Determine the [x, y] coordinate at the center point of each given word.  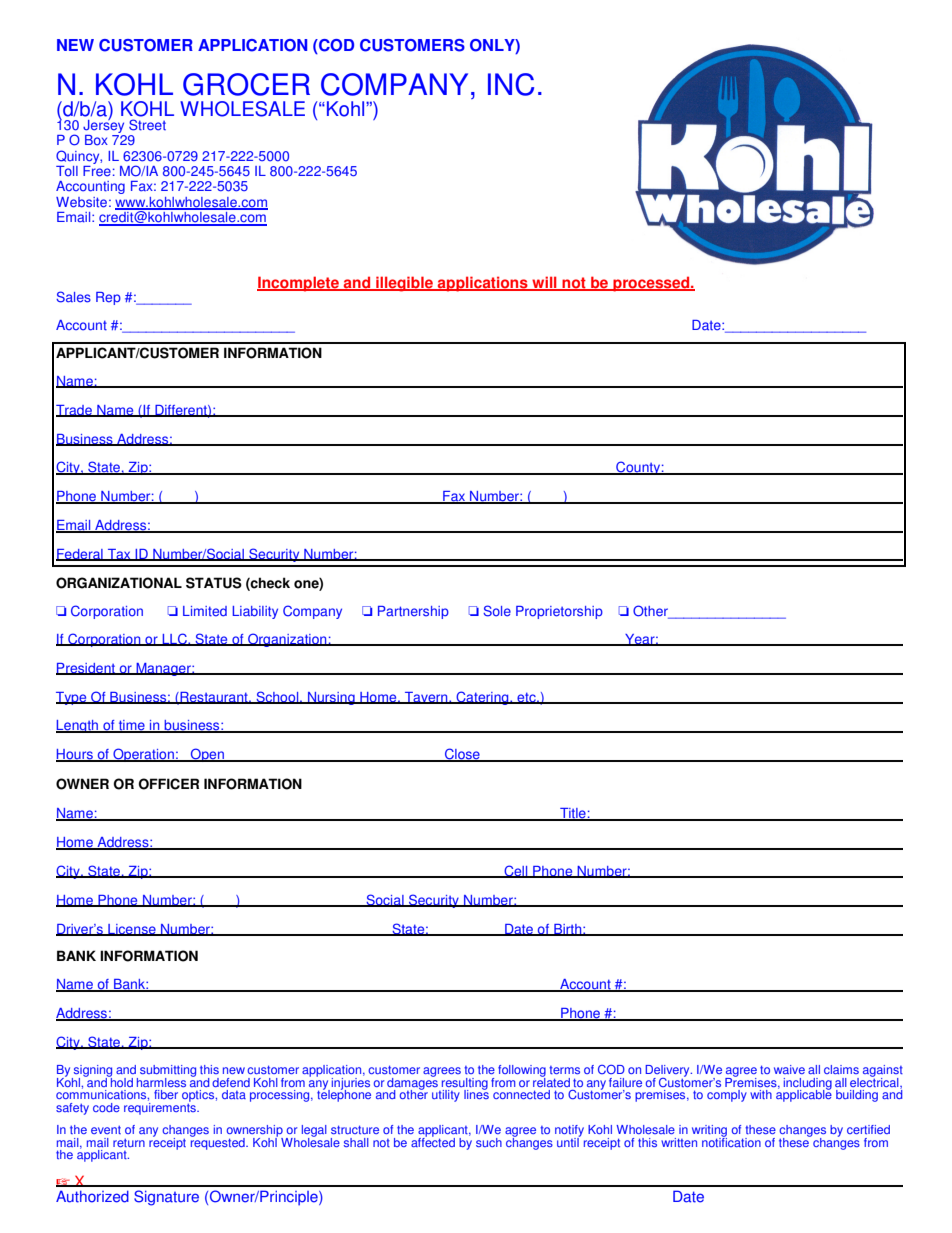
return [129, 1143]
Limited [205, 611]
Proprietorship [559, 612]
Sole [497, 611]
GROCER [246, 84]
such [489, 1142]
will [544, 283]
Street [147, 125]
